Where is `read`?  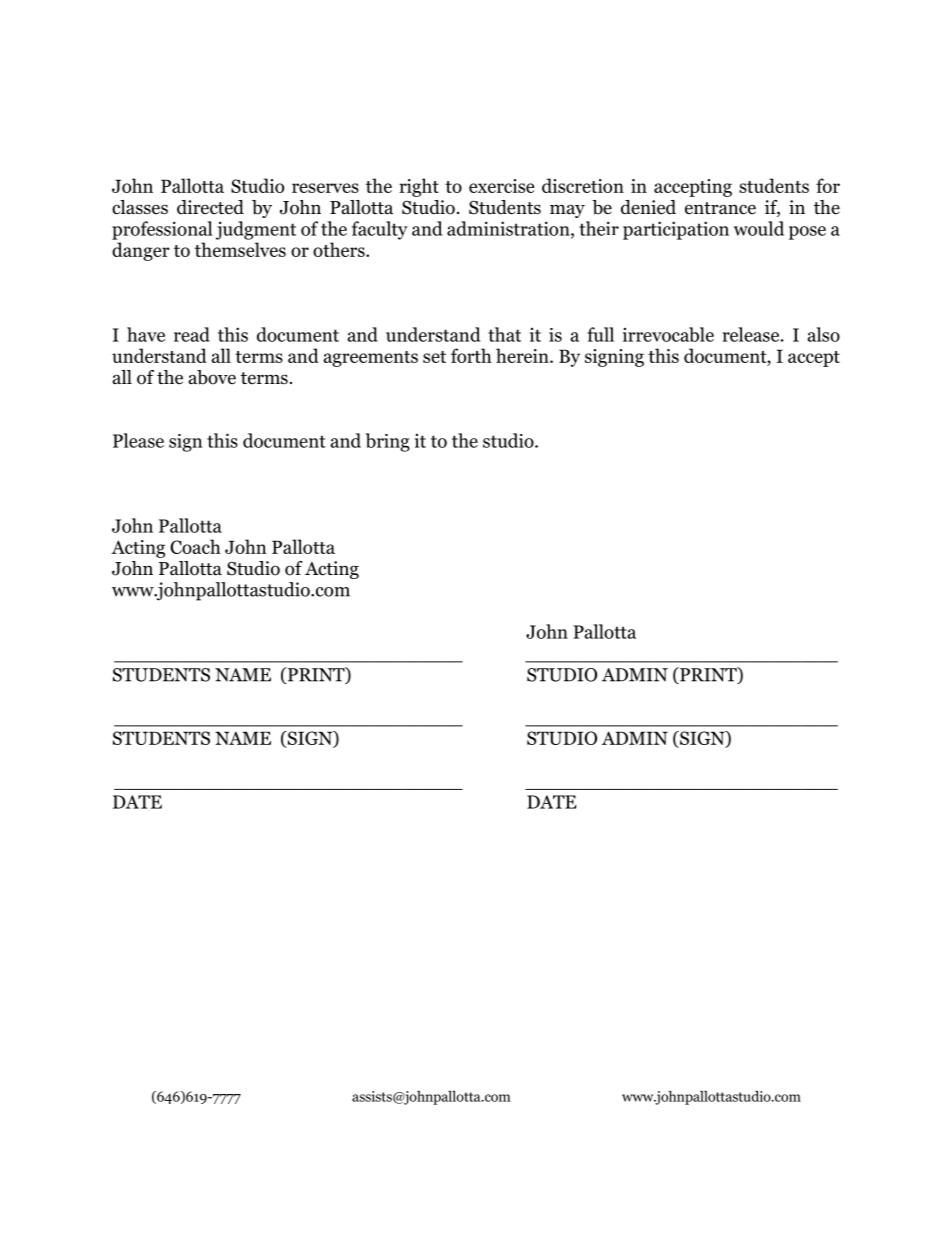 read is located at coordinates (192, 334).
